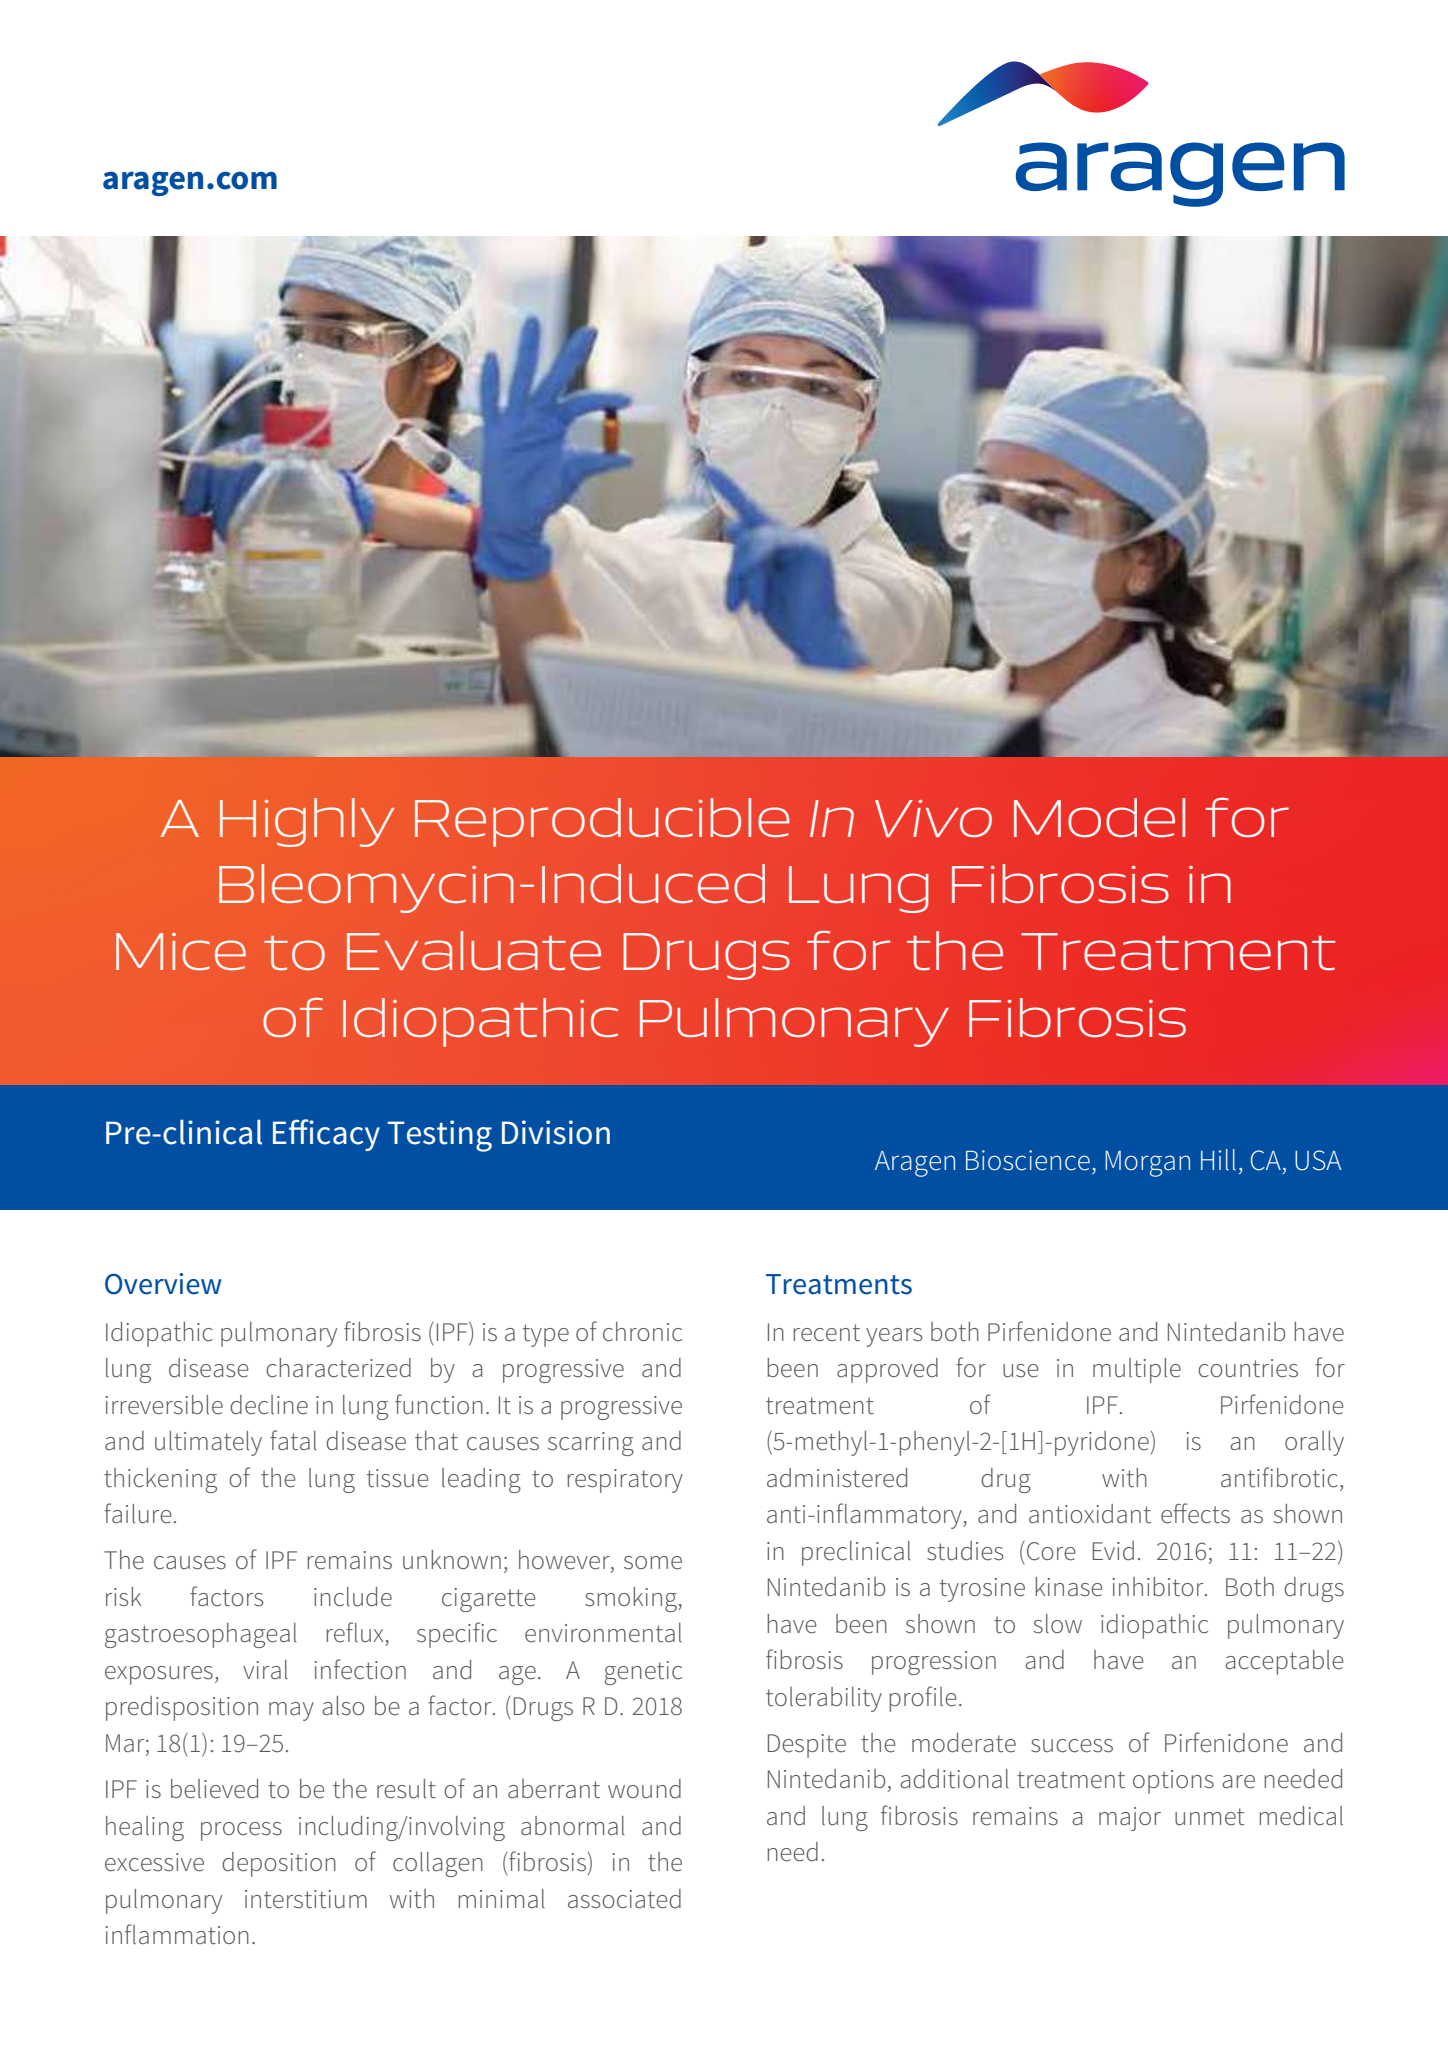 The width and height of the screenshot is (1448, 2048). What do you see at coordinates (642, 1332) in the screenshot?
I see `chronic` at bounding box center [642, 1332].
